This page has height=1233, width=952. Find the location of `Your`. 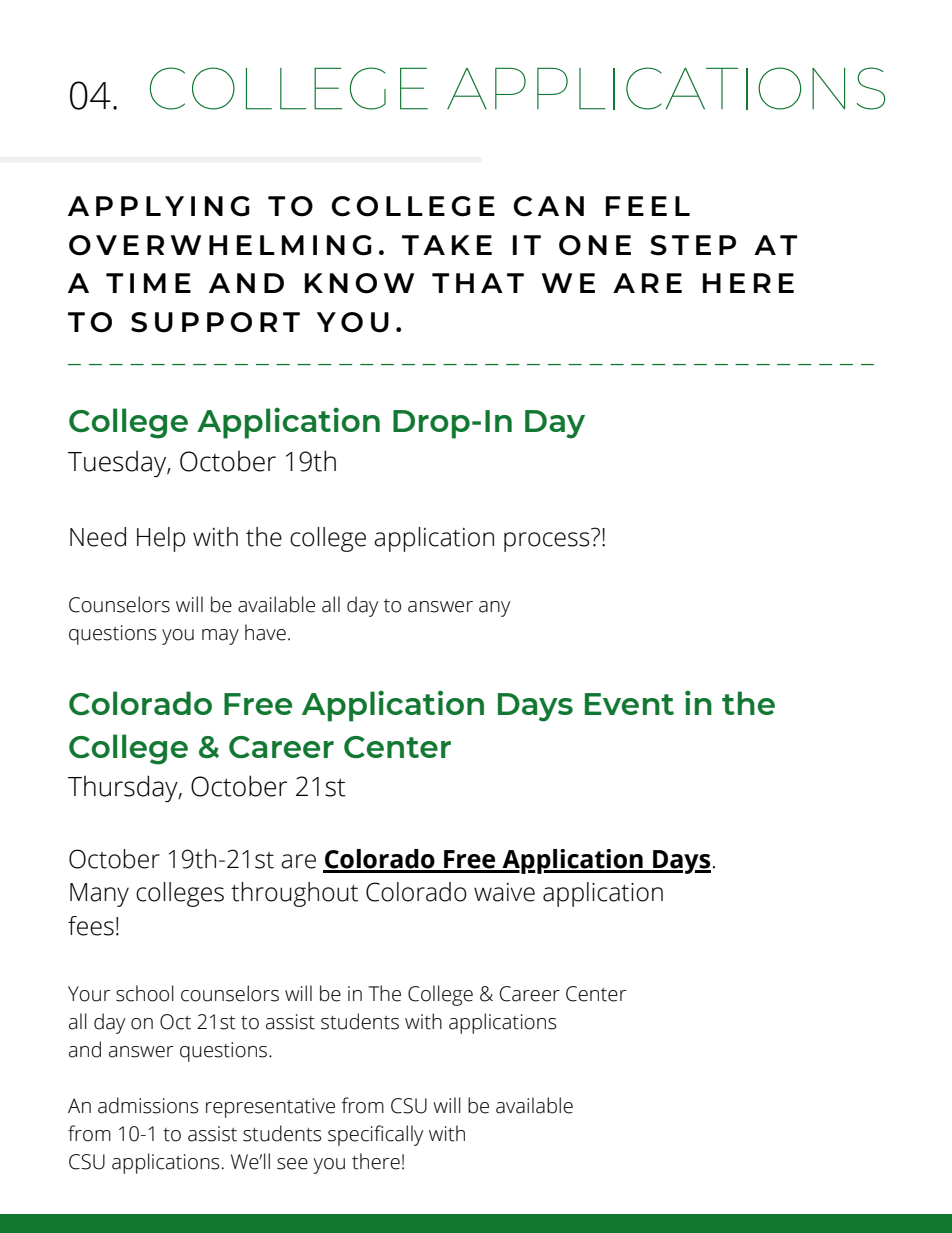

Your is located at coordinates (89, 994).
